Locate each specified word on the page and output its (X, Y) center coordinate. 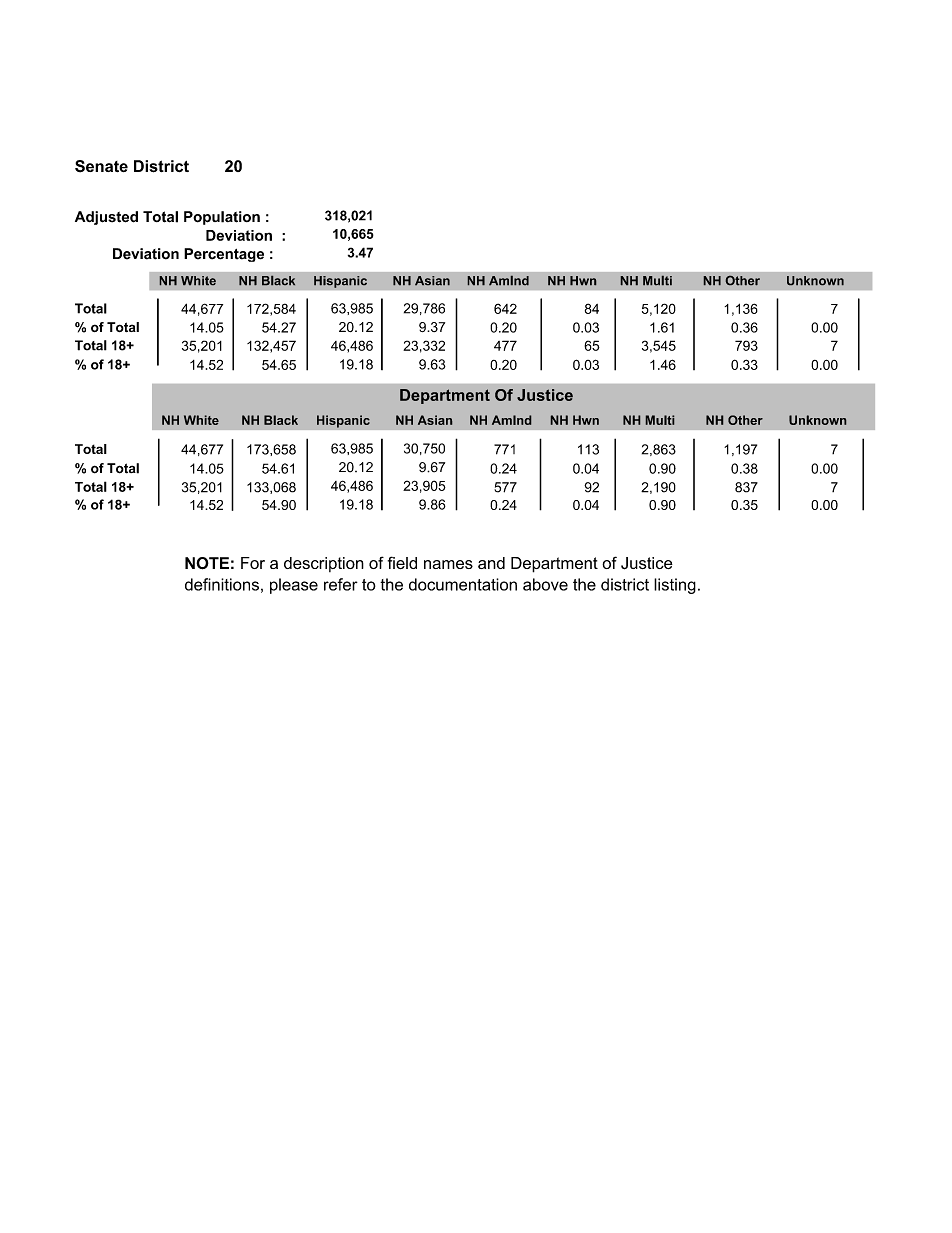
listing (675, 586)
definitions (222, 584)
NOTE (207, 563)
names (448, 564)
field (402, 562)
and (491, 563)
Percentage (224, 255)
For (253, 563)
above (545, 584)
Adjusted (106, 218)
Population (222, 218)
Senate (101, 166)
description (324, 564)
